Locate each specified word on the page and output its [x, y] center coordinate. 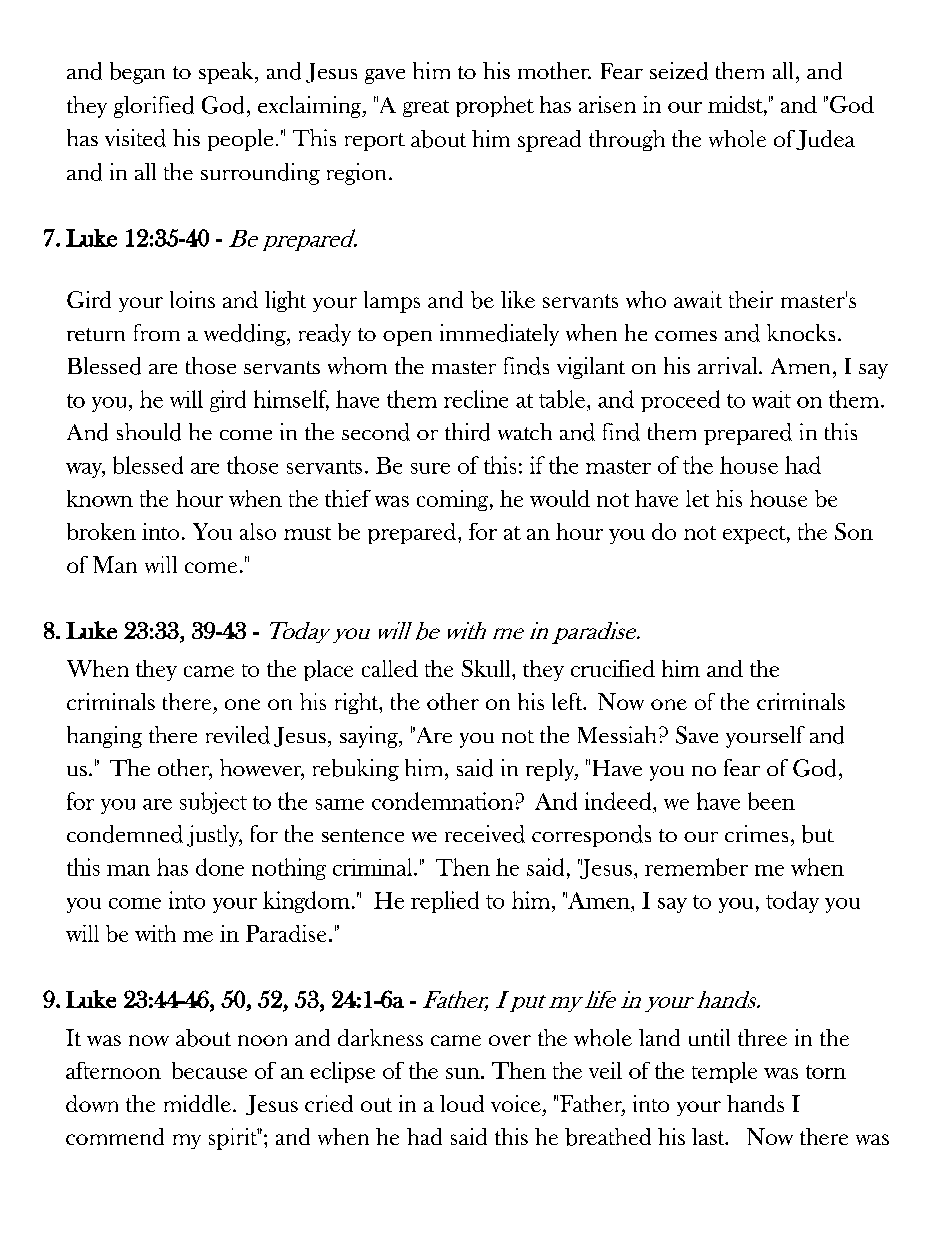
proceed [680, 401]
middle [197, 1103]
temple [724, 1072]
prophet [495, 106]
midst [736, 104]
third [467, 432]
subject [213, 803]
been [771, 801]
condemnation [442, 801]
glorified [154, 107]
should [149, 432]
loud [462, 1103]
